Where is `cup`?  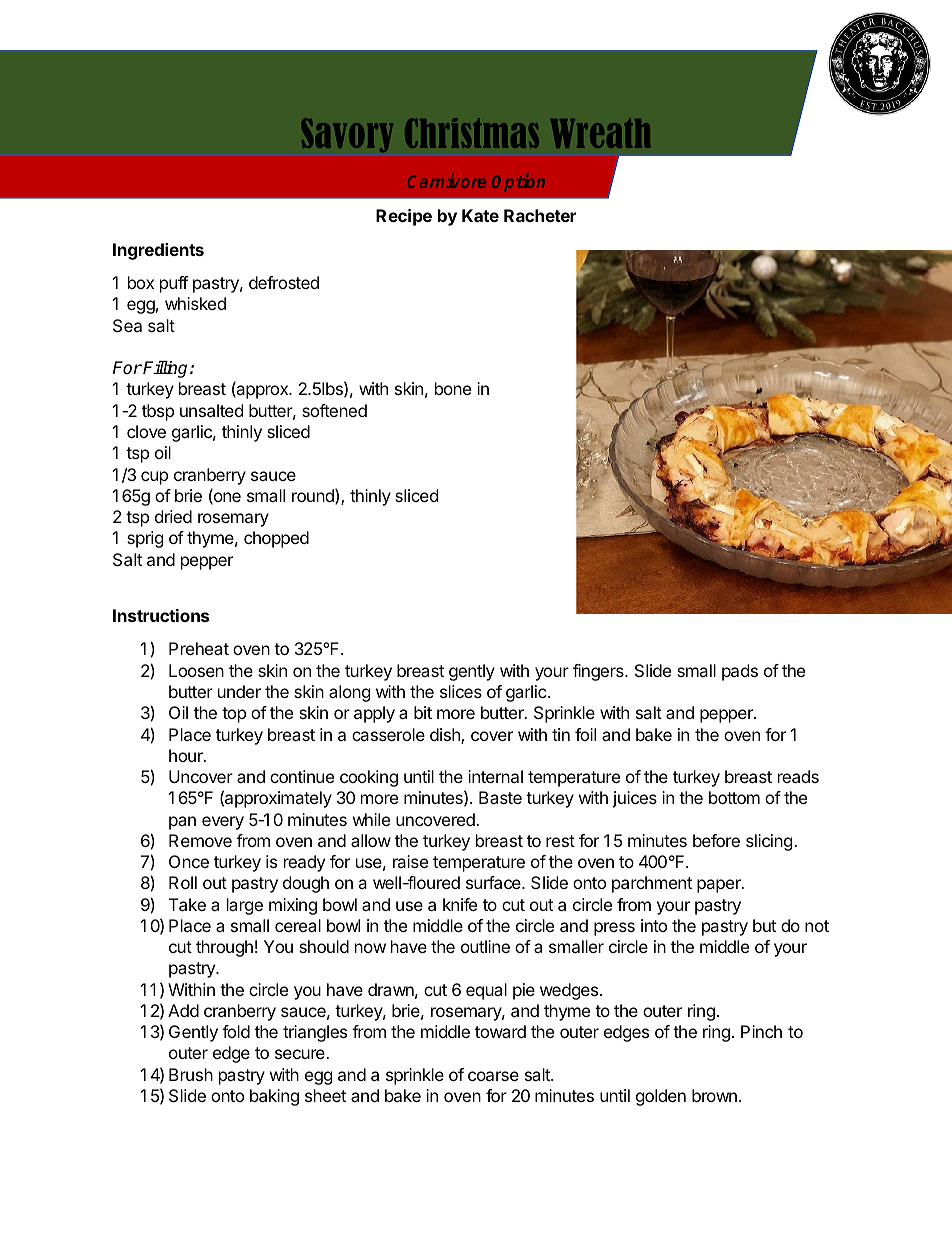
cup is located at coordinates (154, 478).
